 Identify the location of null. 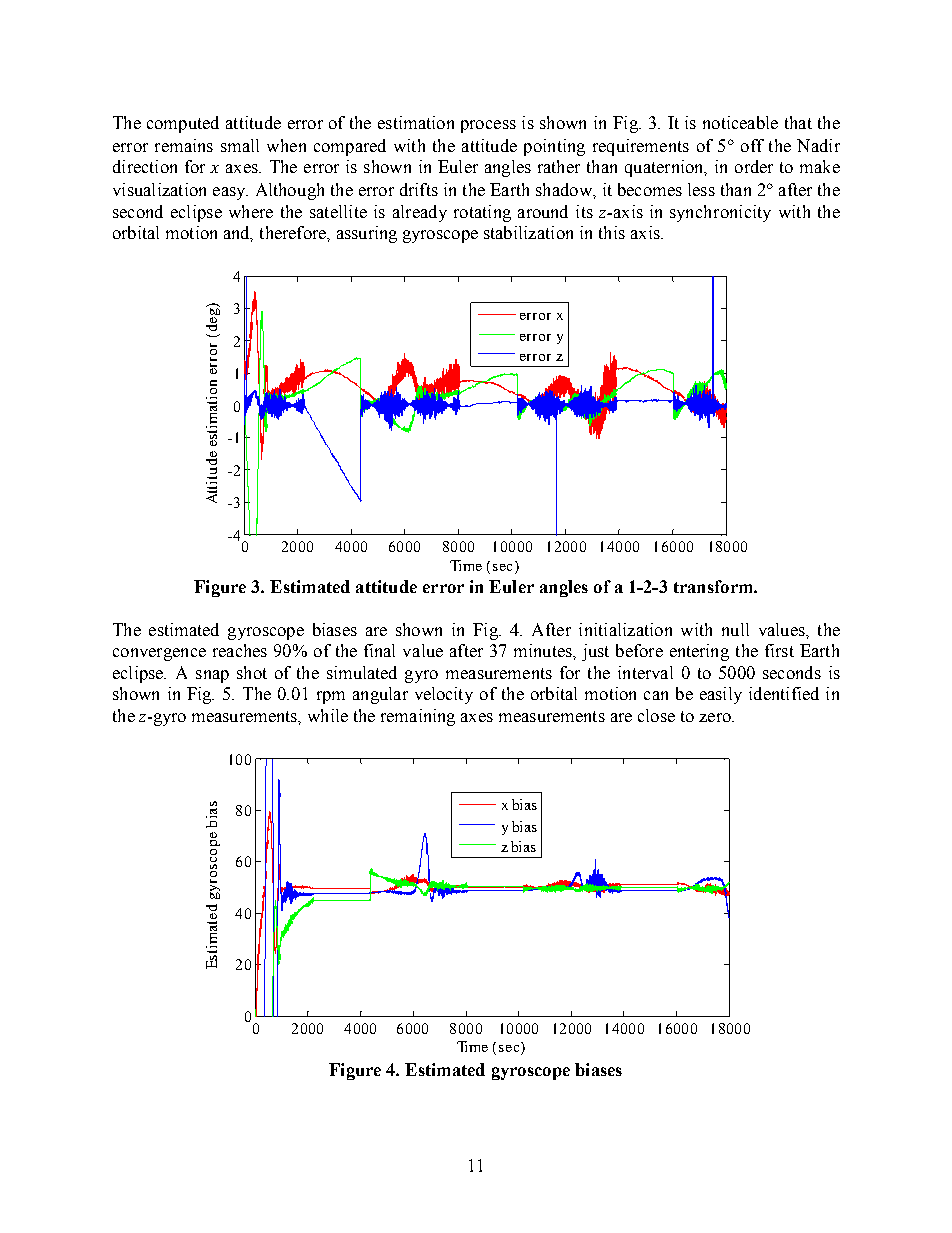
(735, 629).
